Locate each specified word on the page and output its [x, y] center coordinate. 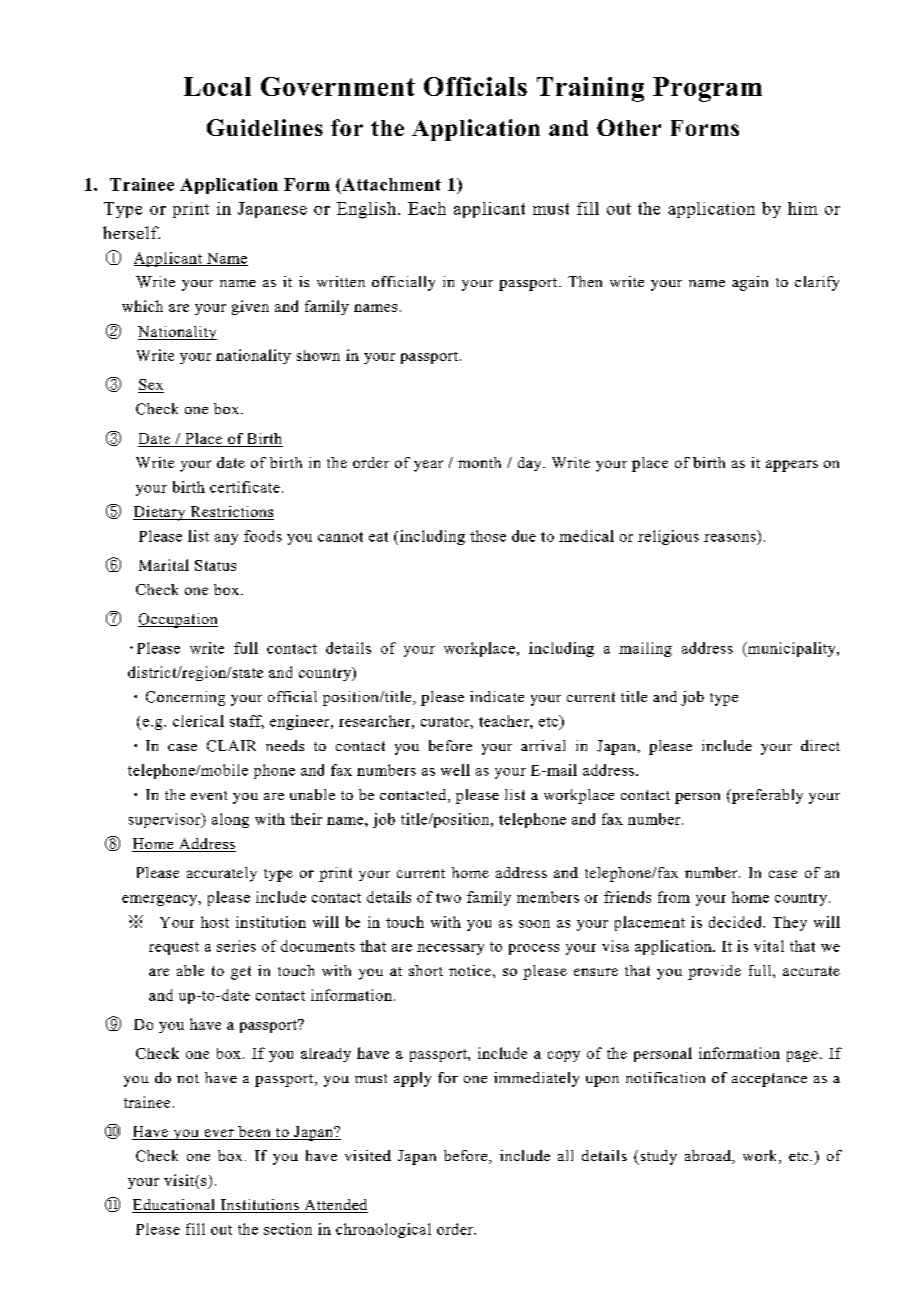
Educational [175, 1206]
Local [217, 86]
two [448, 898]
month [479, 462]
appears [792, 466]
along [230, 820]
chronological [383, 1230]
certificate [245, 487]
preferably [766, 796]
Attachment [390, 184]
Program [707, 89]
